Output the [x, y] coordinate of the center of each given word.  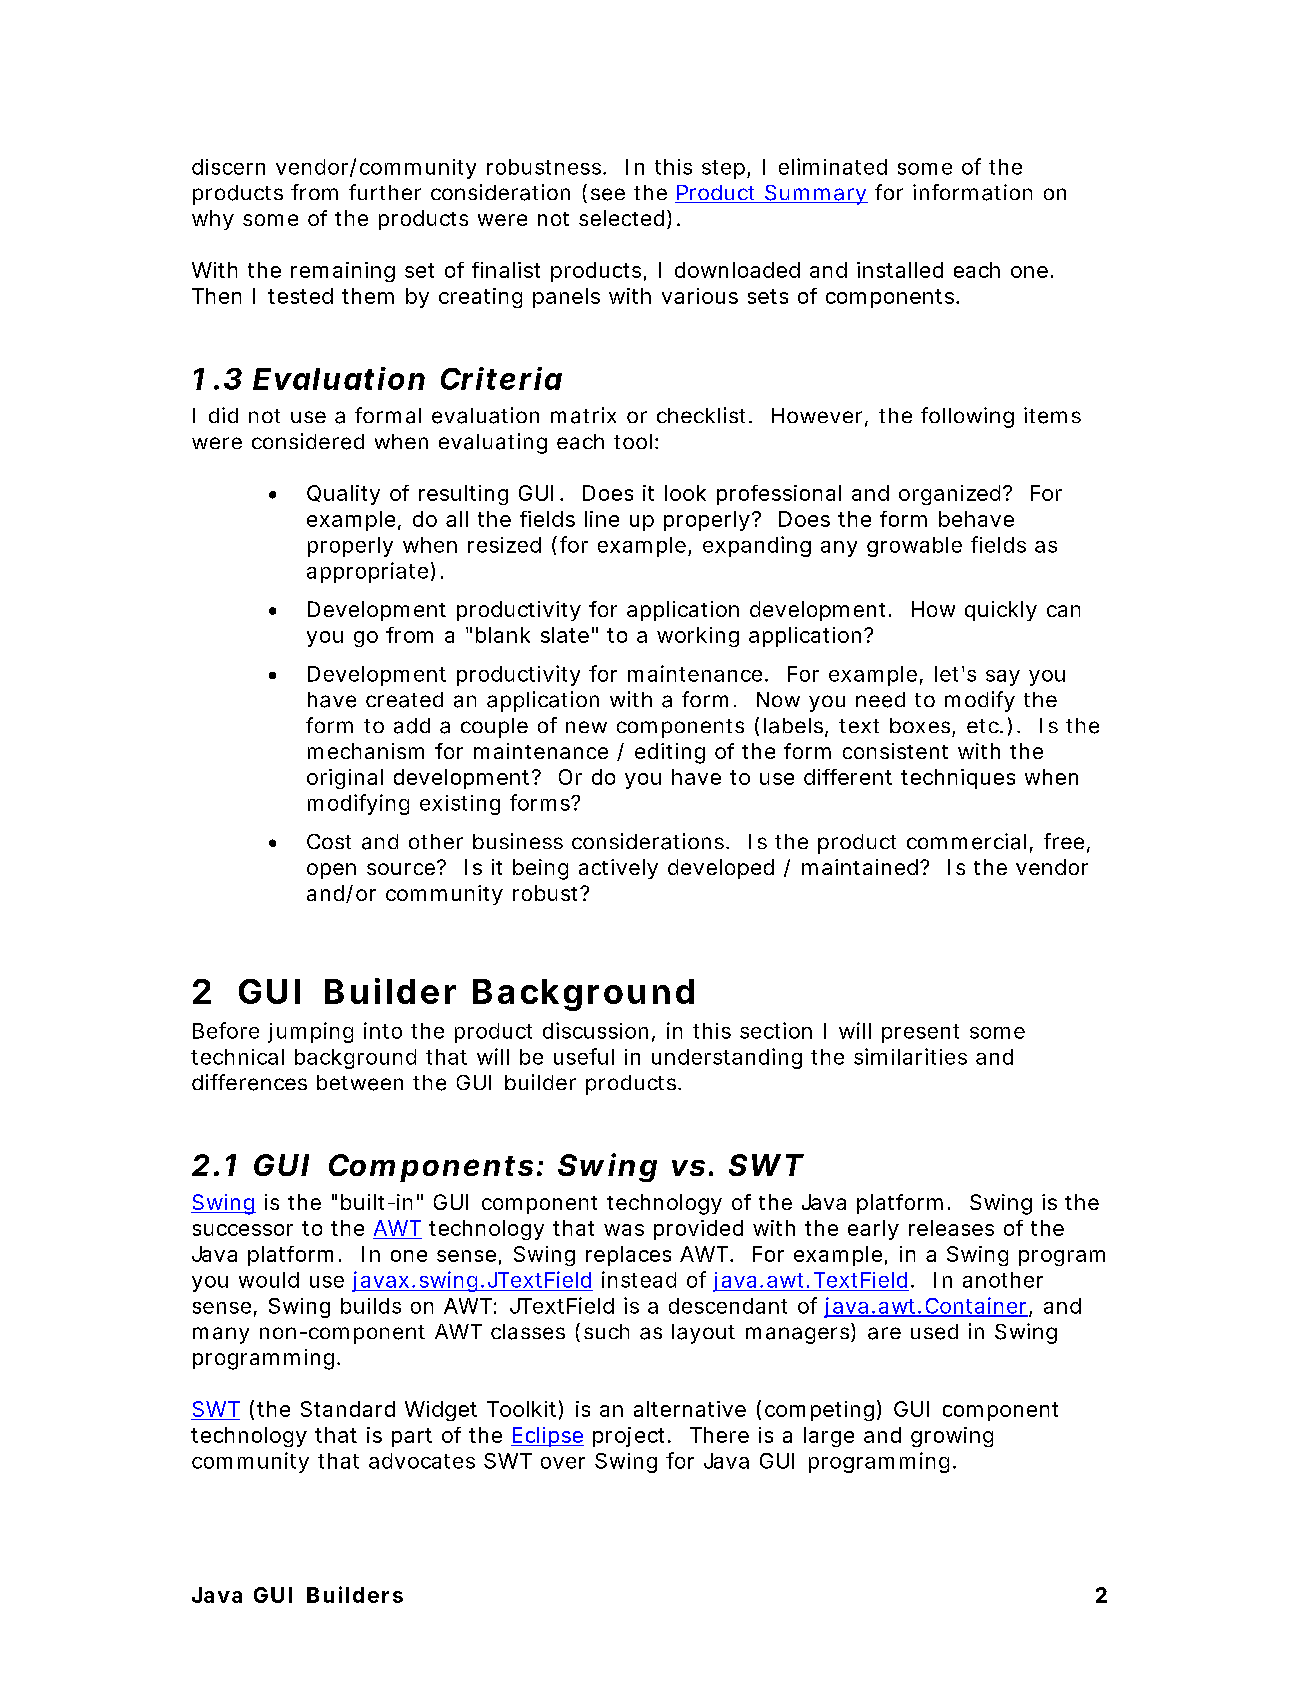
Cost [329, 841]
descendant [728, 1306]
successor [243, 1230]
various [700, 296]
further [385, 192]
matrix [583, 415]
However [817, 415]
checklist [701, 415]
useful [584, 1056]
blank [503, 635]
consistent [895, 751]
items [1052, 415]
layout [703, 1334]
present [920, 1033]
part [412, 1437]
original [345, 779]
